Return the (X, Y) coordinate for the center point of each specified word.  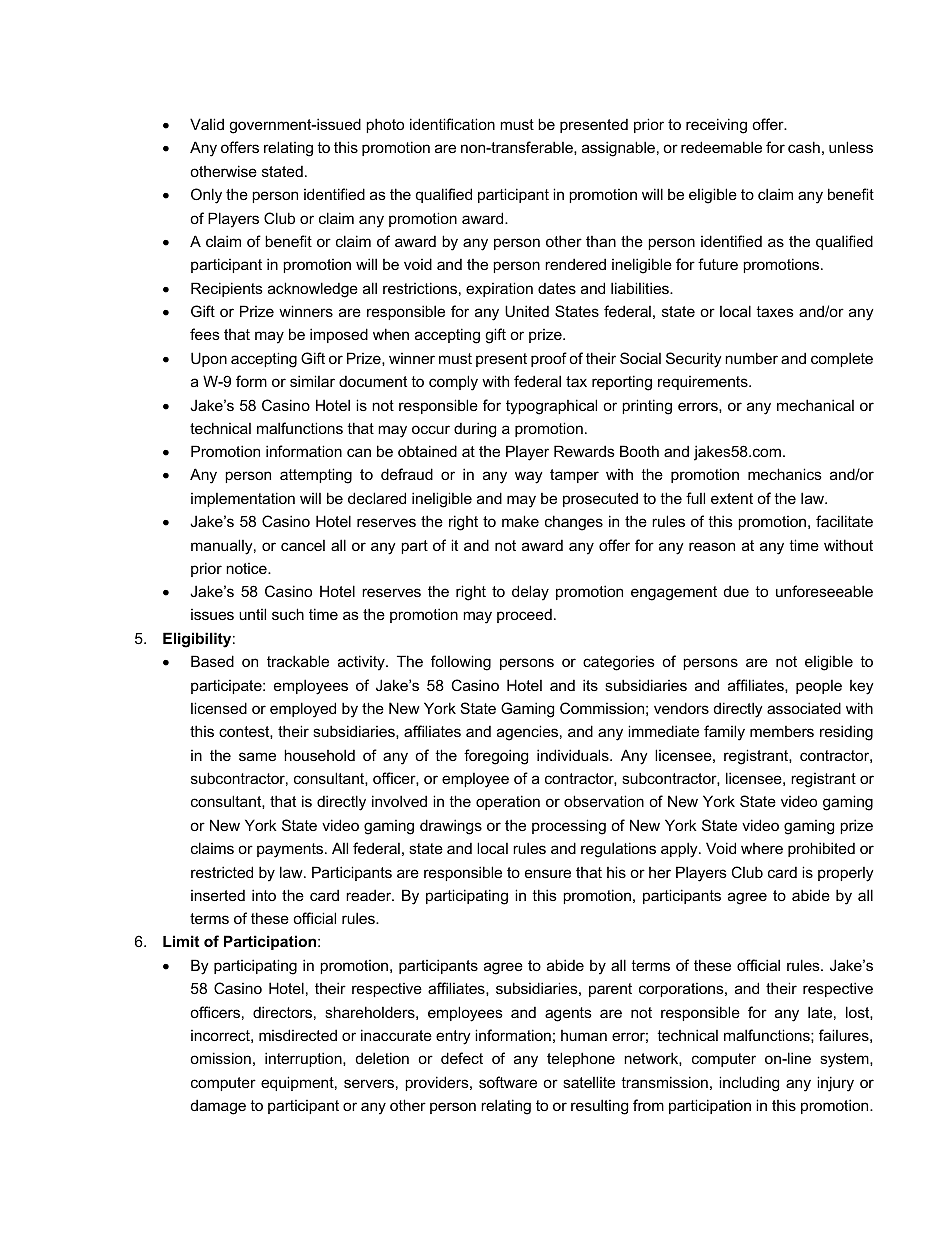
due (736, 591)
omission (220, 1058)
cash (804, 147)
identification (452, 124)
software (508, 1082)
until (252, 614)
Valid (207, 124)
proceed (524, 616)
